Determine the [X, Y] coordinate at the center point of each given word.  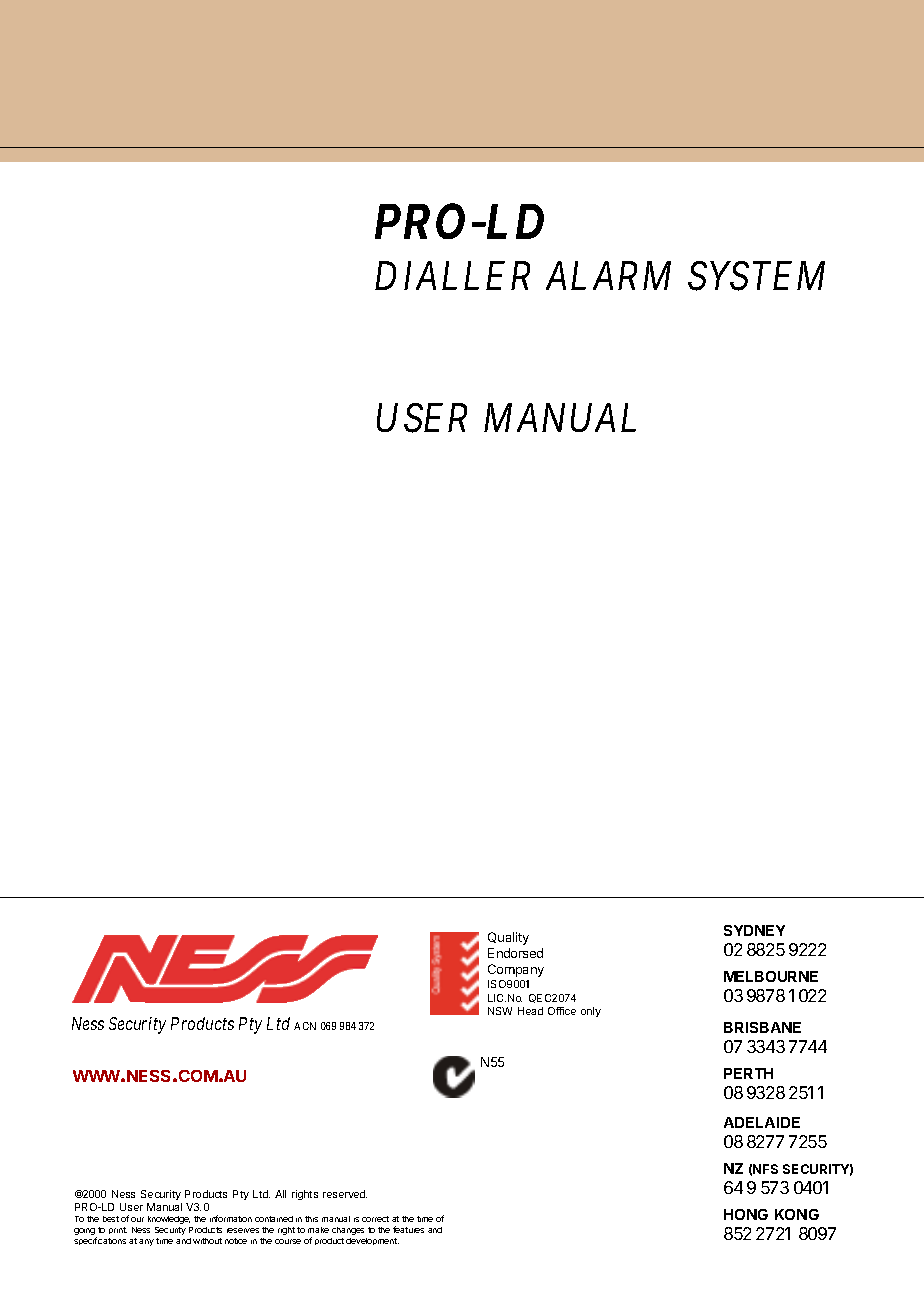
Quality [508, 938]
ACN [305, 1026]
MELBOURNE [771, 976]
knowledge [169, 1220]
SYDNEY [754, 930]
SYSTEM [756, 276]
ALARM [608, 275]
